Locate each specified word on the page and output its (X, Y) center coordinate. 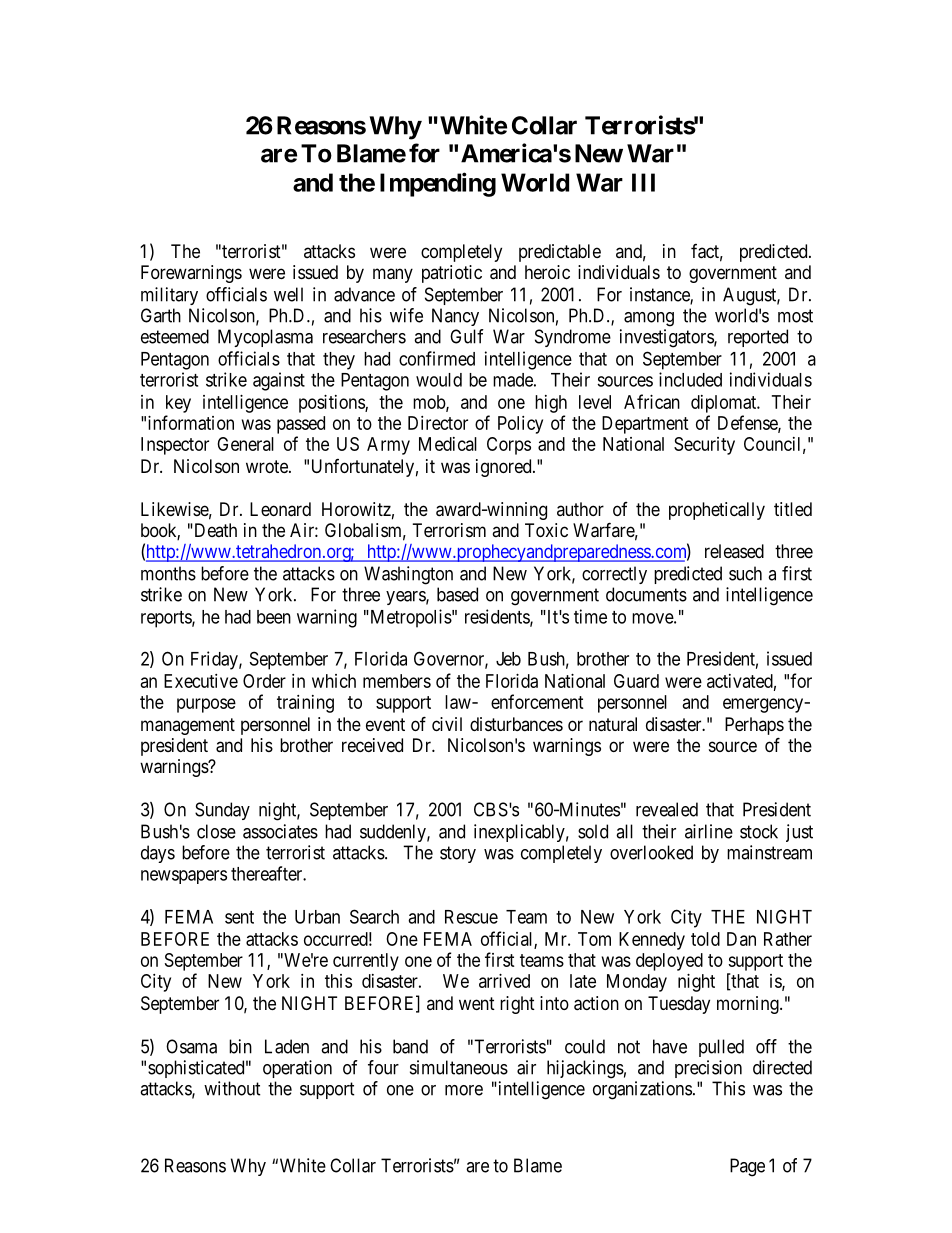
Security (704, 446)
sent (239, 917)
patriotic (452, 274)
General (245, 444)
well (288, 294)
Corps (509, 446)
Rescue (471, 917)
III (643, 182)
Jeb (508, 659)
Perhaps (754, 726)
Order (264, 681)
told (705, 939)
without (232, 1088)
